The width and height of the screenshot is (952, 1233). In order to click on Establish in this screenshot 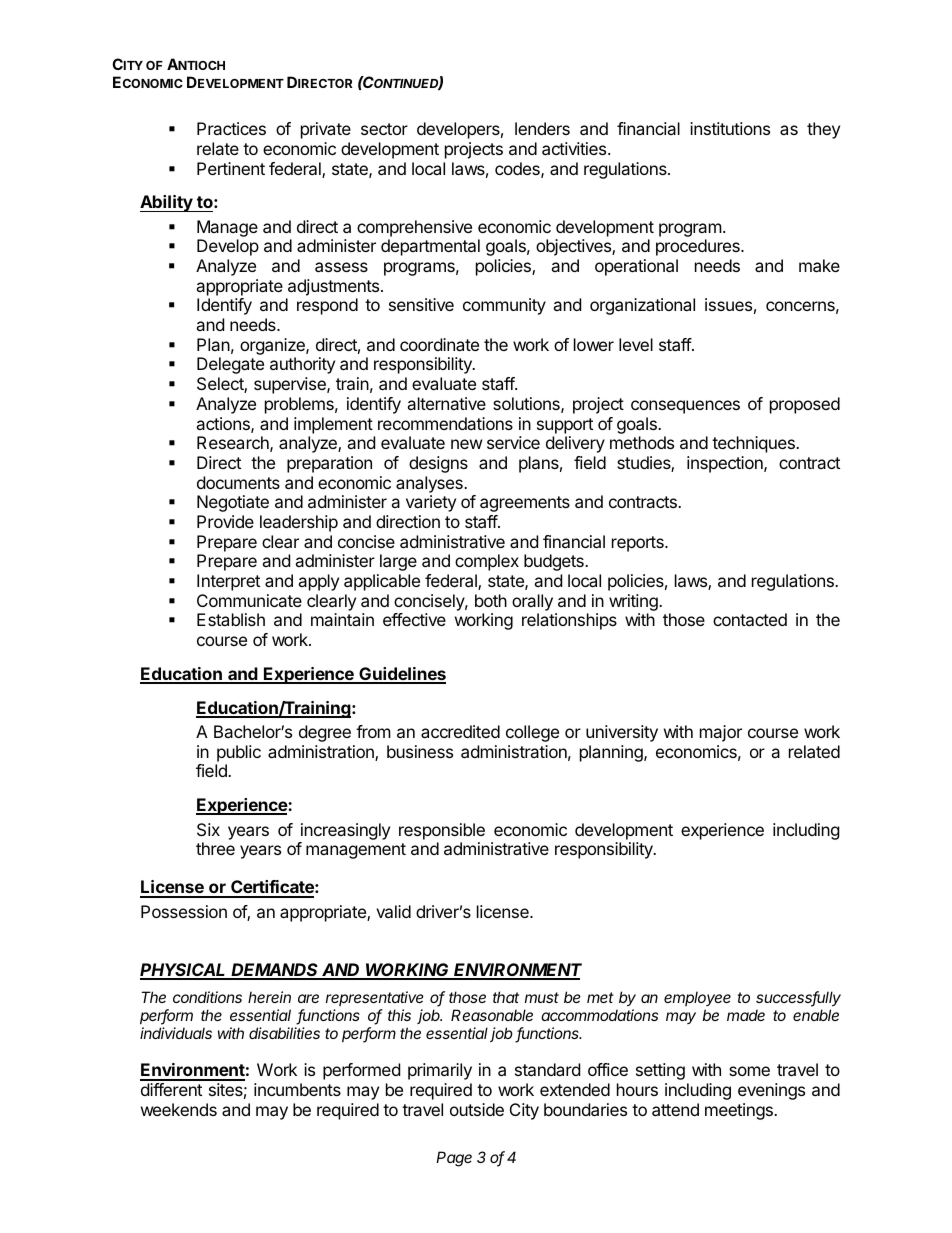, I will do `click(231, 619)`.
